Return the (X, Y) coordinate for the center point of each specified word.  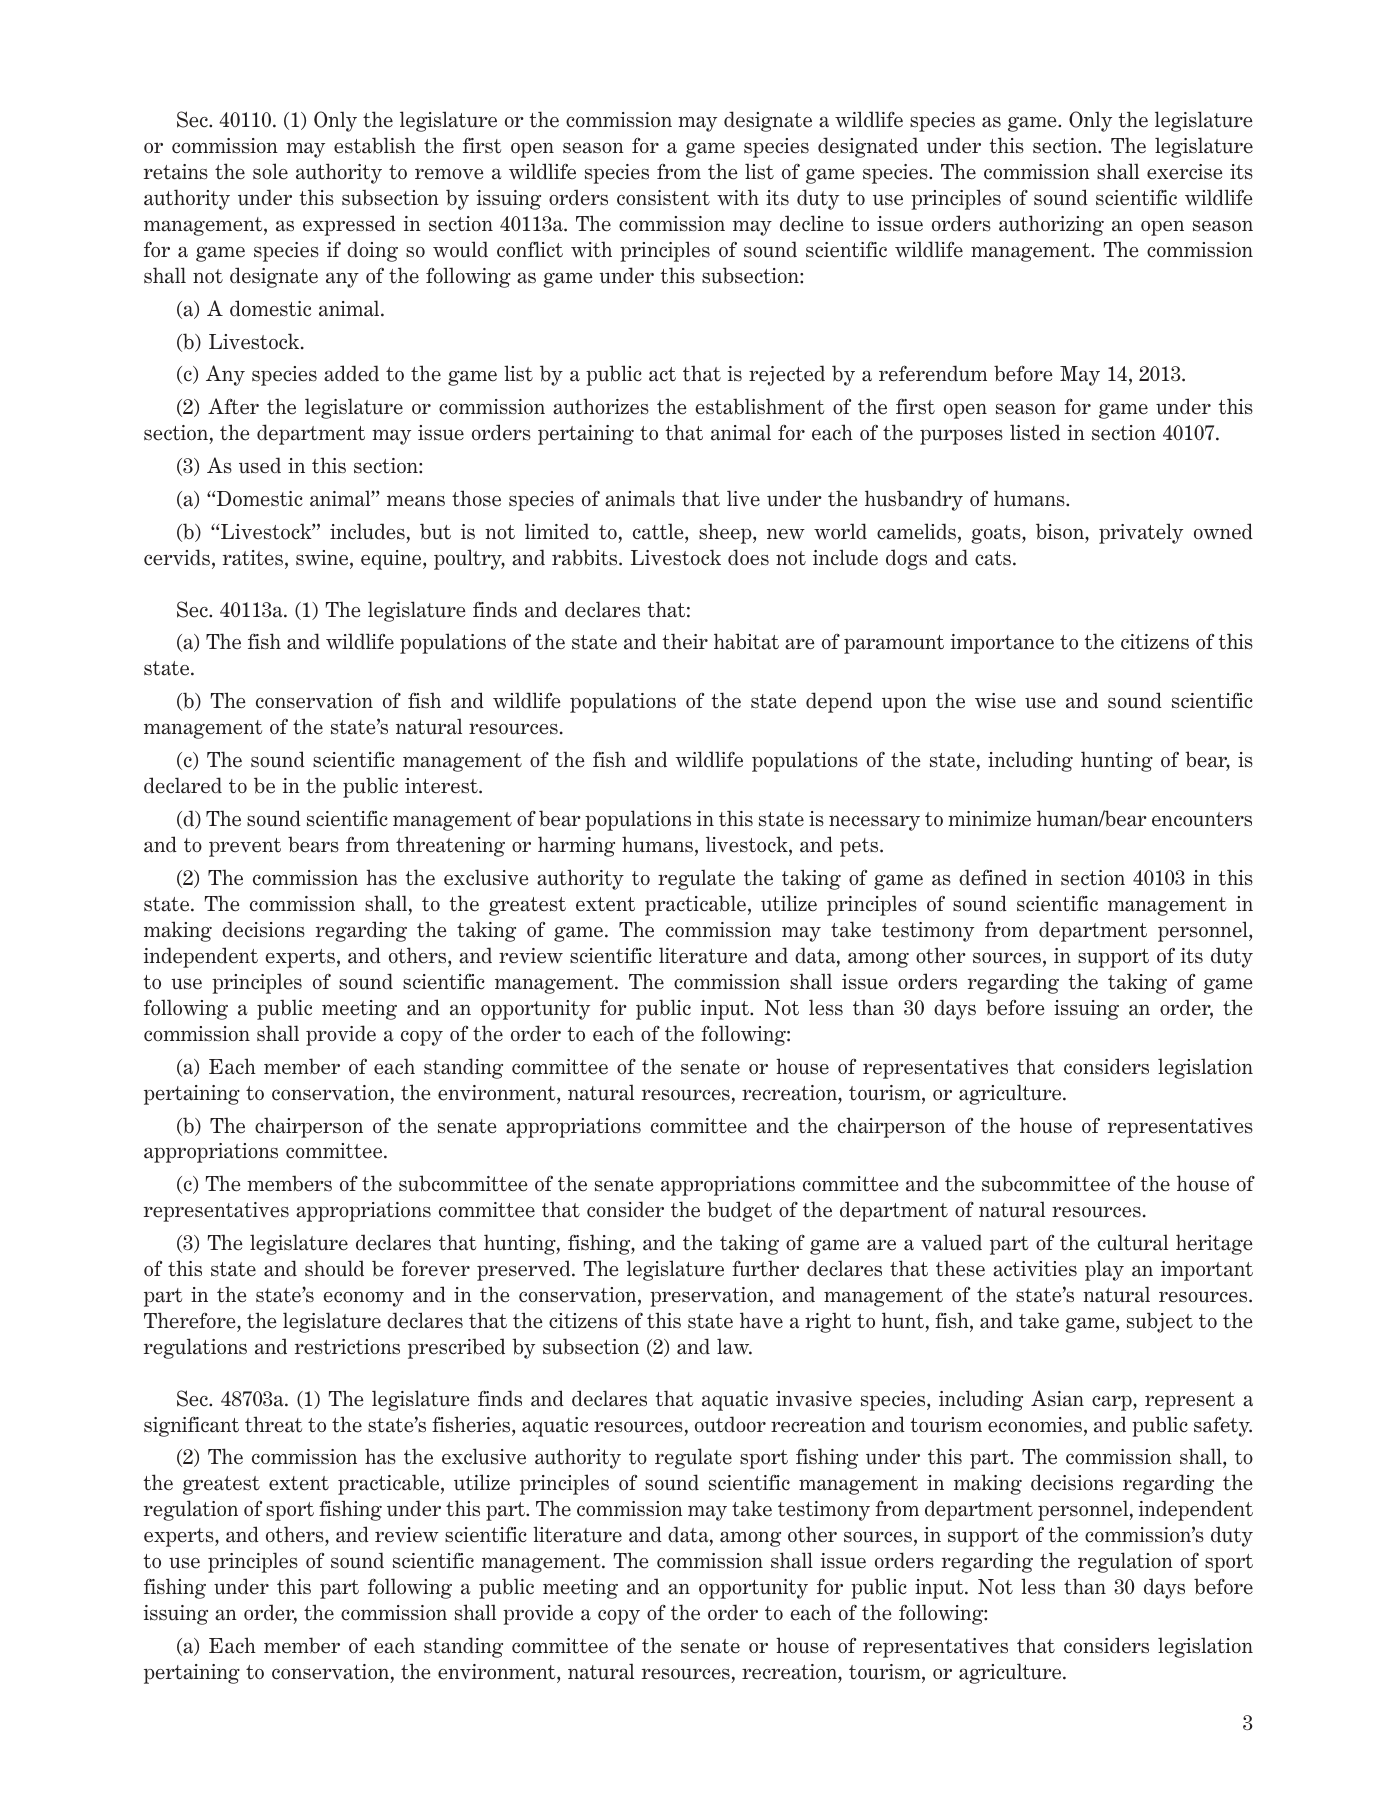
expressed (349, 225)
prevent (245, 847)
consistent (663, 198)
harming (576, 846)
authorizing (1051, 225)
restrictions (347, 1347)
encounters (1202, 819)
